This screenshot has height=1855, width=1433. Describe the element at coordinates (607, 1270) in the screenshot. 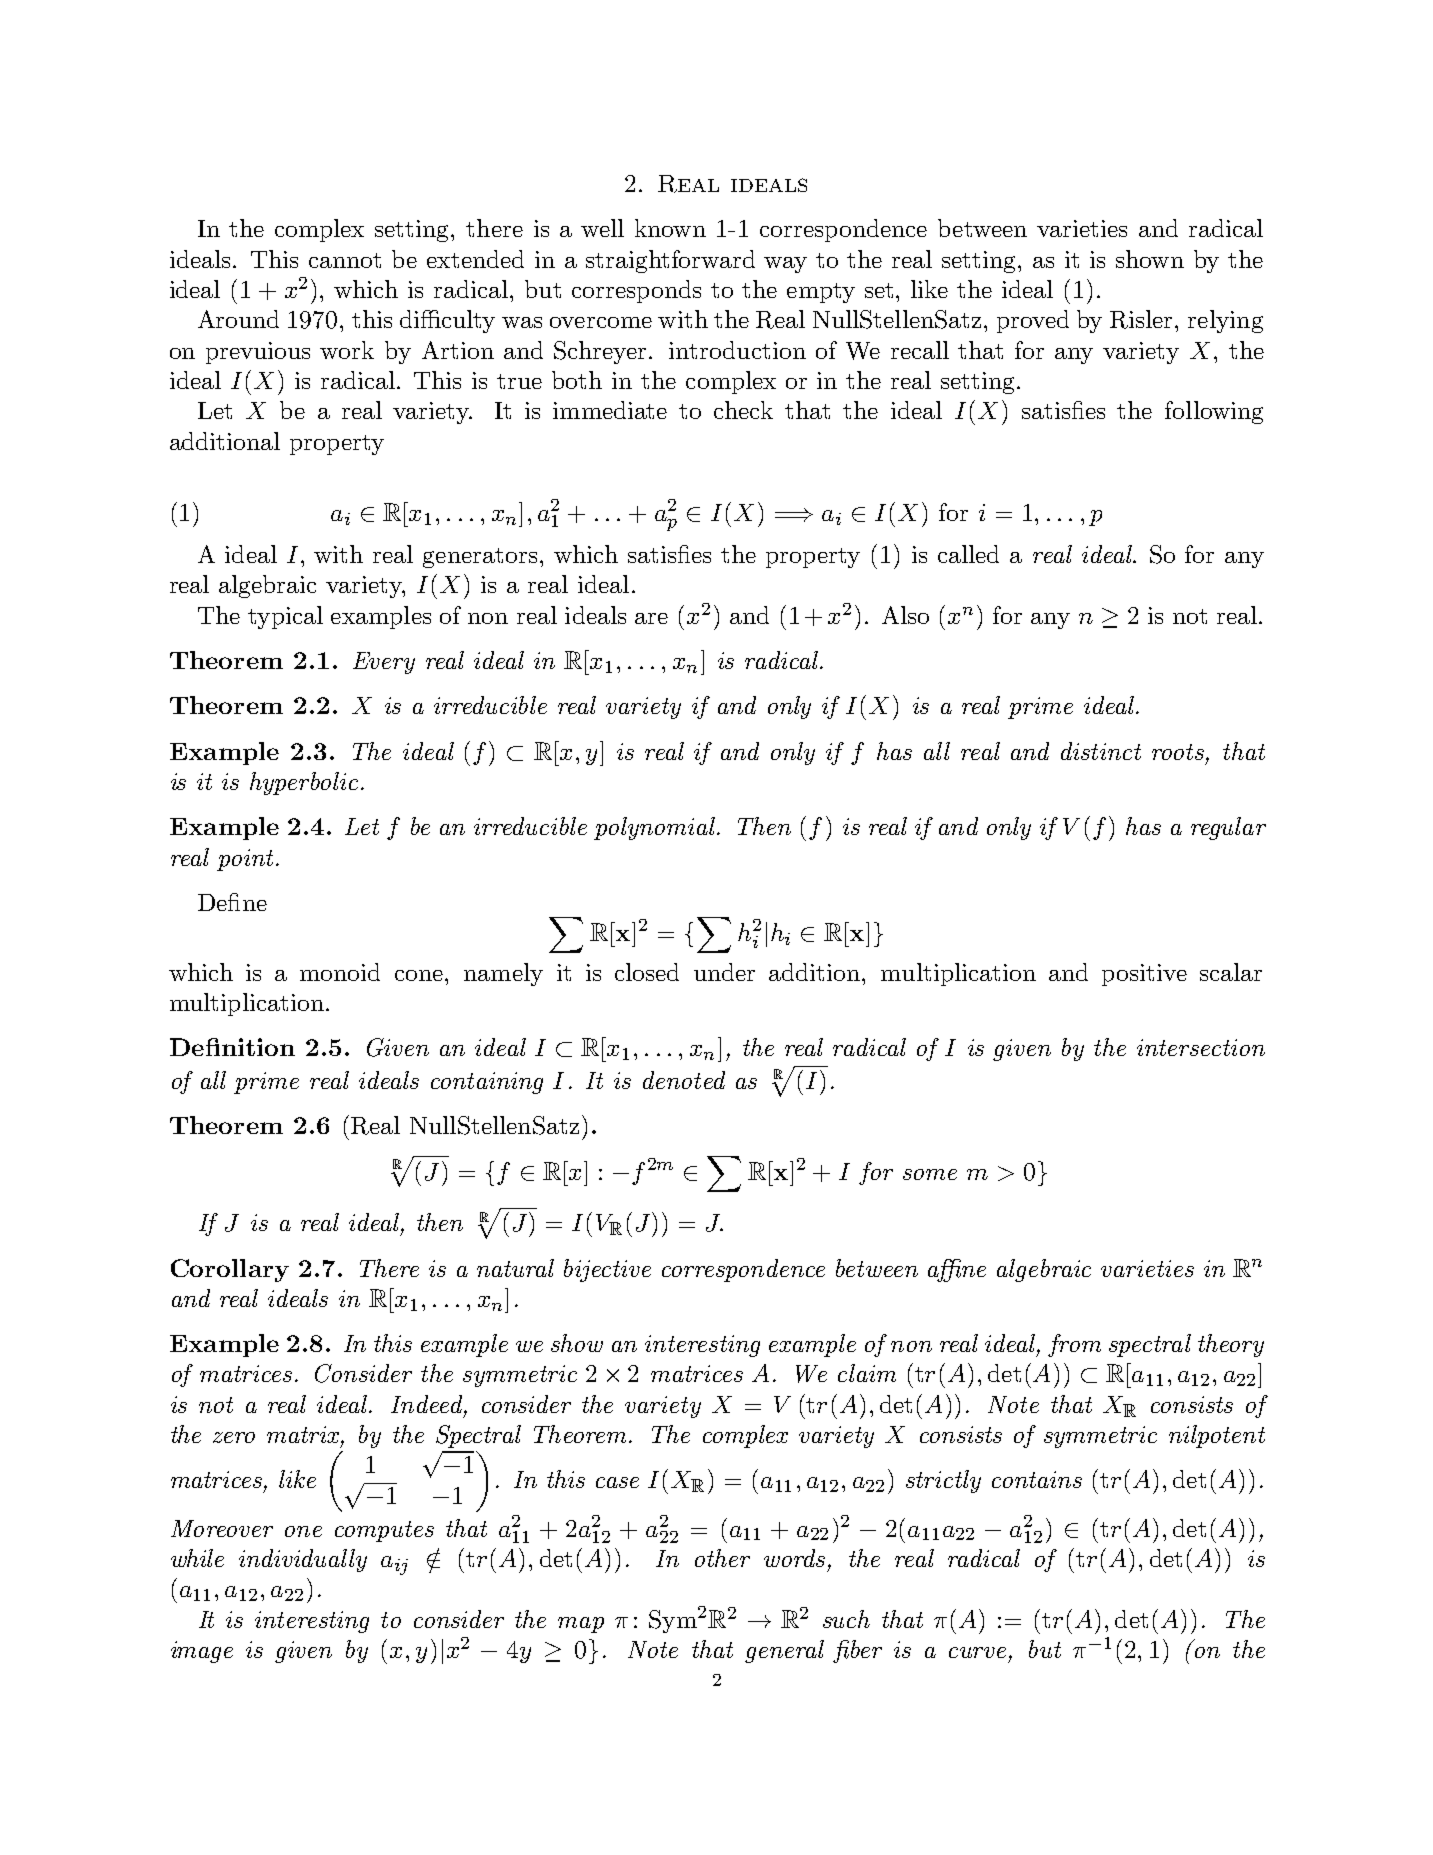

I see `bijective` at that location.
